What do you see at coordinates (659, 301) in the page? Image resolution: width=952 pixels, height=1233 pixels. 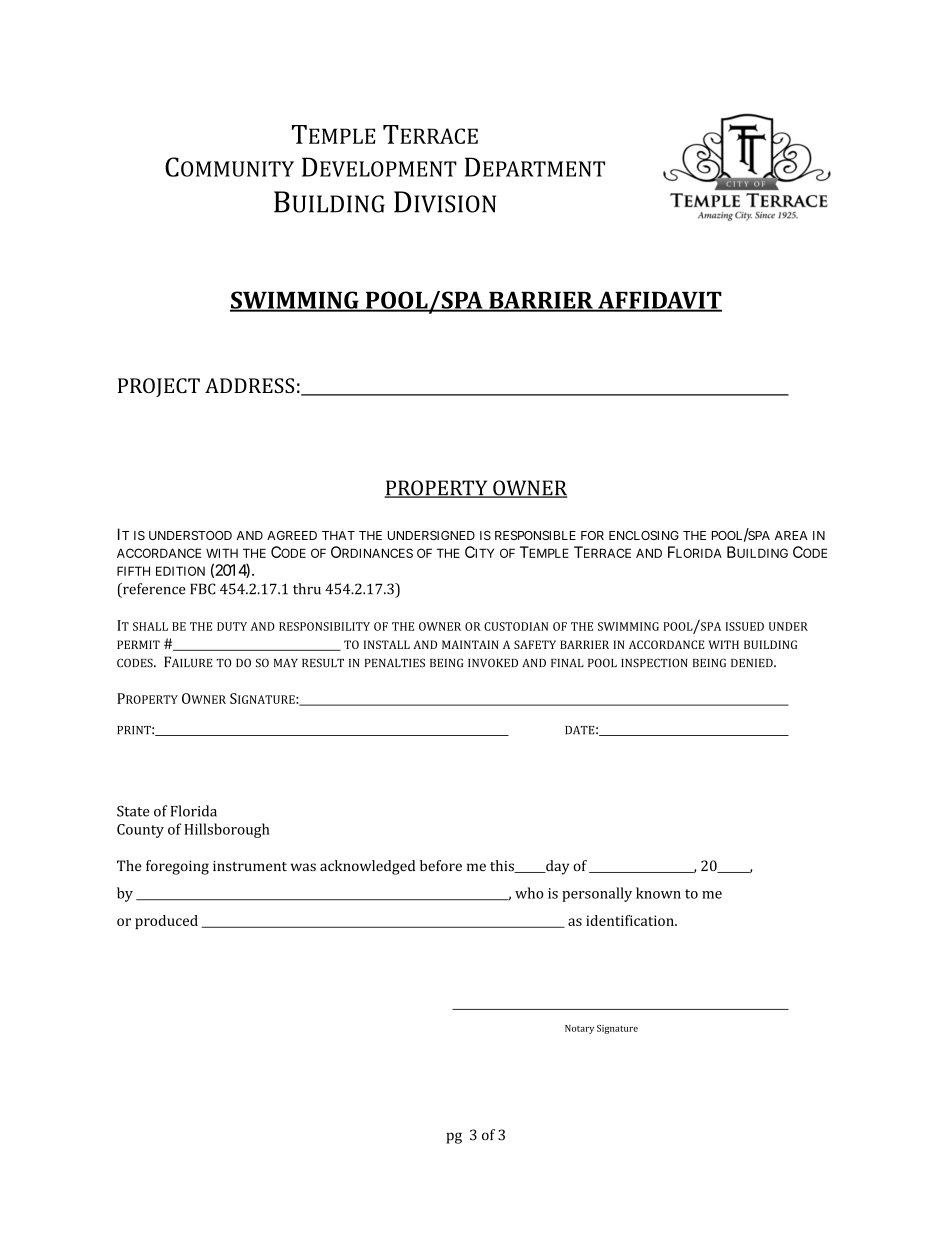 I see `AFFIDAVIT` at bounding box center [659, 301].
